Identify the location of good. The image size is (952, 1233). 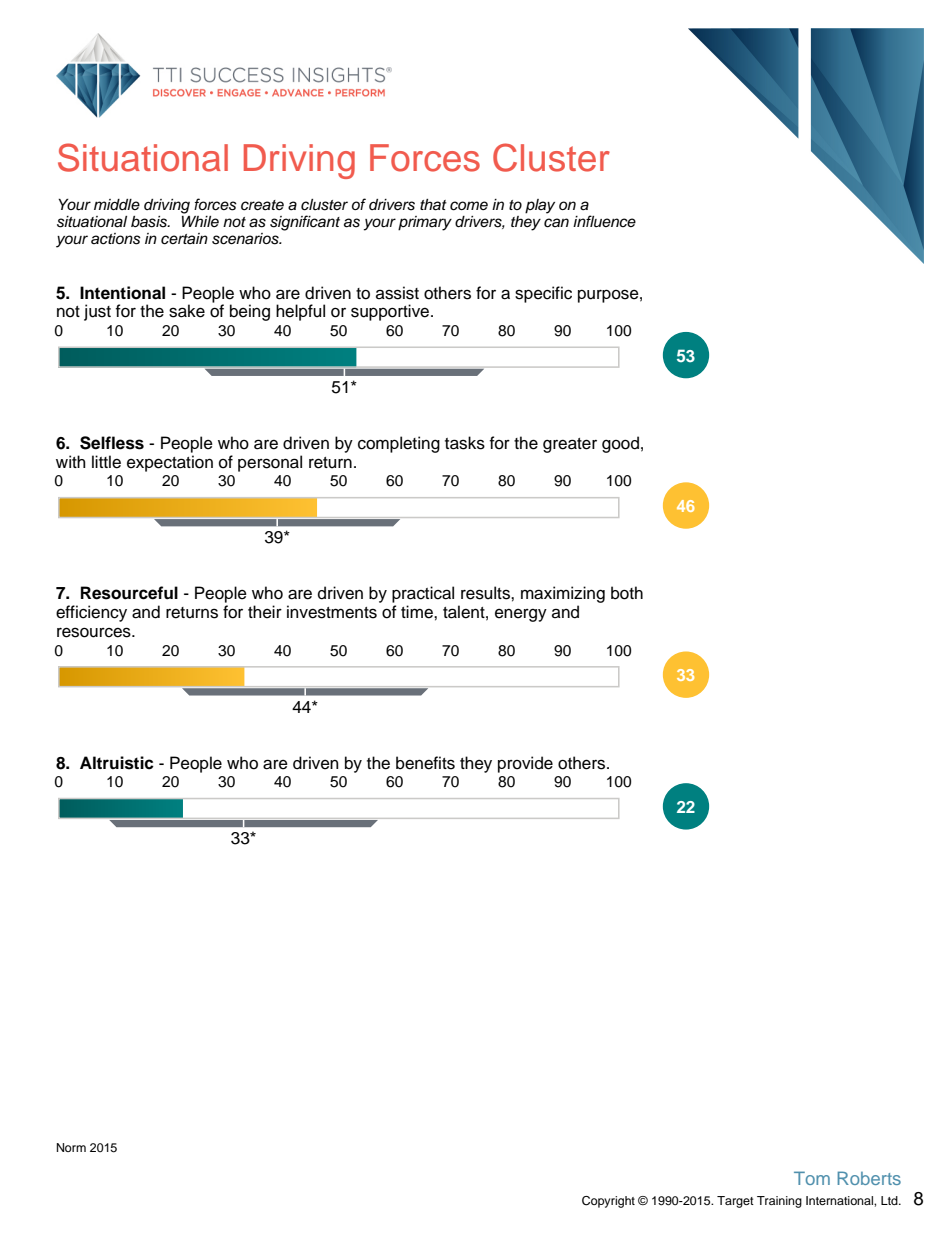
(620, 444).
